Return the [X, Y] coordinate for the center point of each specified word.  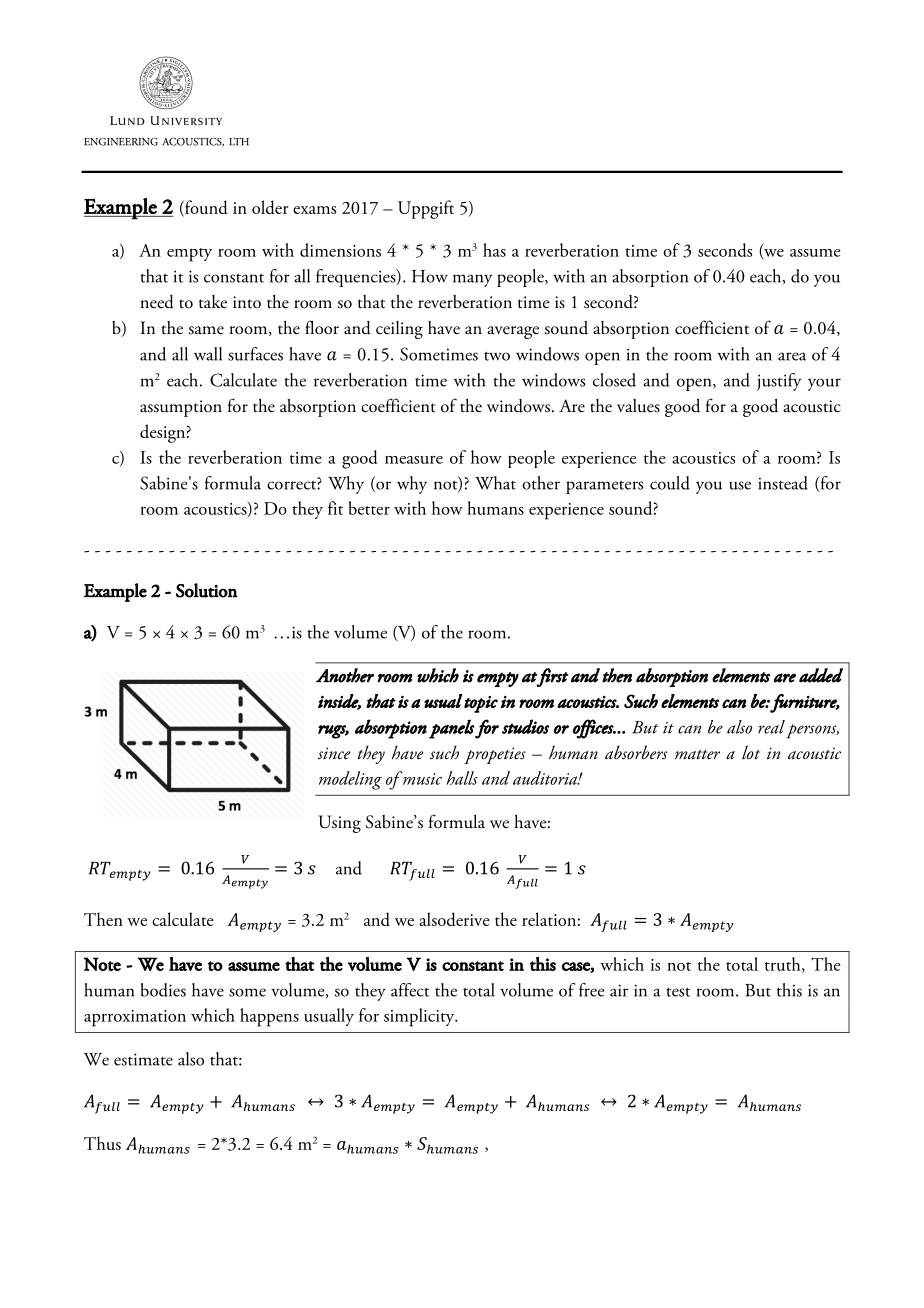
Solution [207, 590]
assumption [181, 408]
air [619, 990]
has [494, 250]
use [740, 485]
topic [481, 704]
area [792, 356]
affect [410, 990]
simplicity [420, 1017]
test [678, 992]
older [270, 207]
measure [414, 460]
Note [102, 964]
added [821, 675]
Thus [102, 1143]
